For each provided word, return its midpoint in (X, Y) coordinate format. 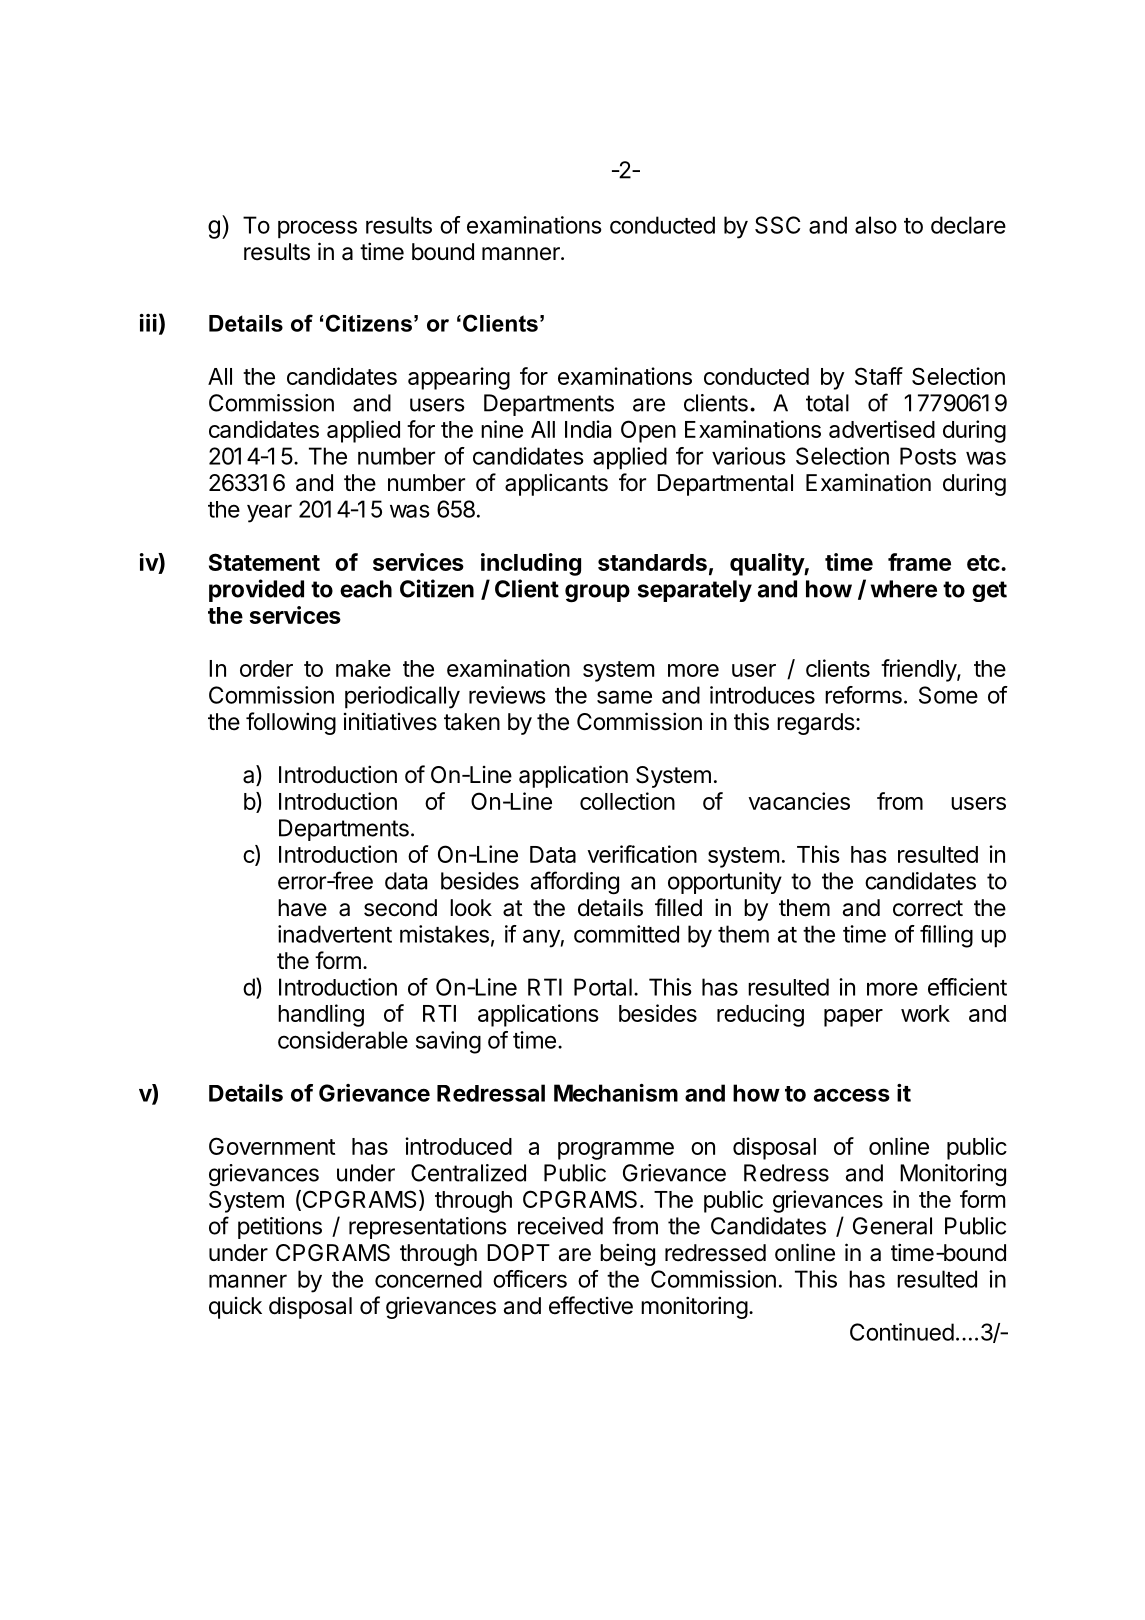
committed (626, 934)
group (597, 593)
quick (235, 1308)
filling (946, 936)
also (876, 225)
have (302, 908)
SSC (777, 225)
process (317, 229)
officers (530, 1279)
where (904, 589)
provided (256, 590)
